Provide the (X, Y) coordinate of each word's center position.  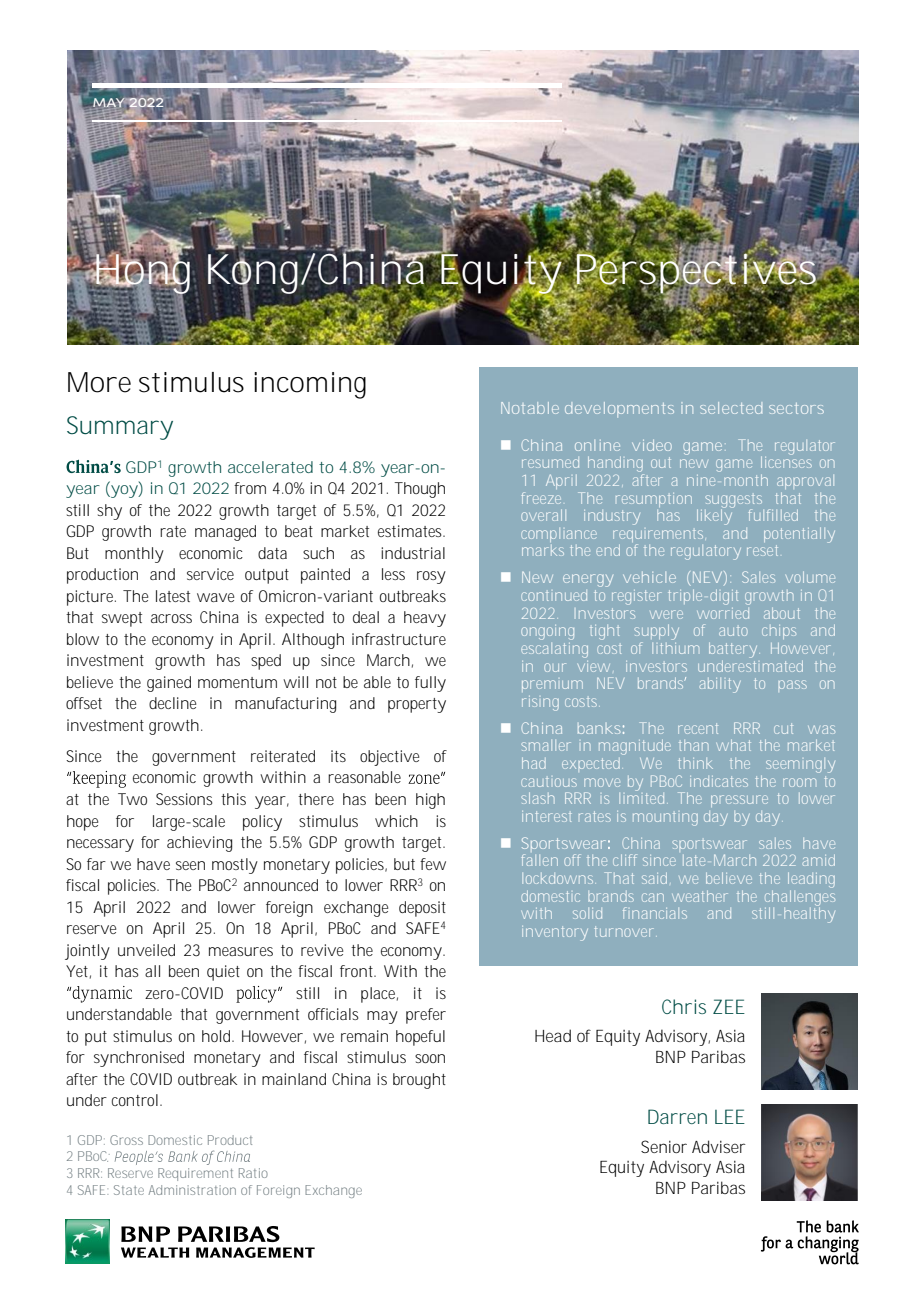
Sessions (184, 799)
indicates (719, 781)
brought (419, 1081)
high (430, 801)
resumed (550, 462)
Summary (120, 428)
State (129, 1190)
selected (731, 408)
